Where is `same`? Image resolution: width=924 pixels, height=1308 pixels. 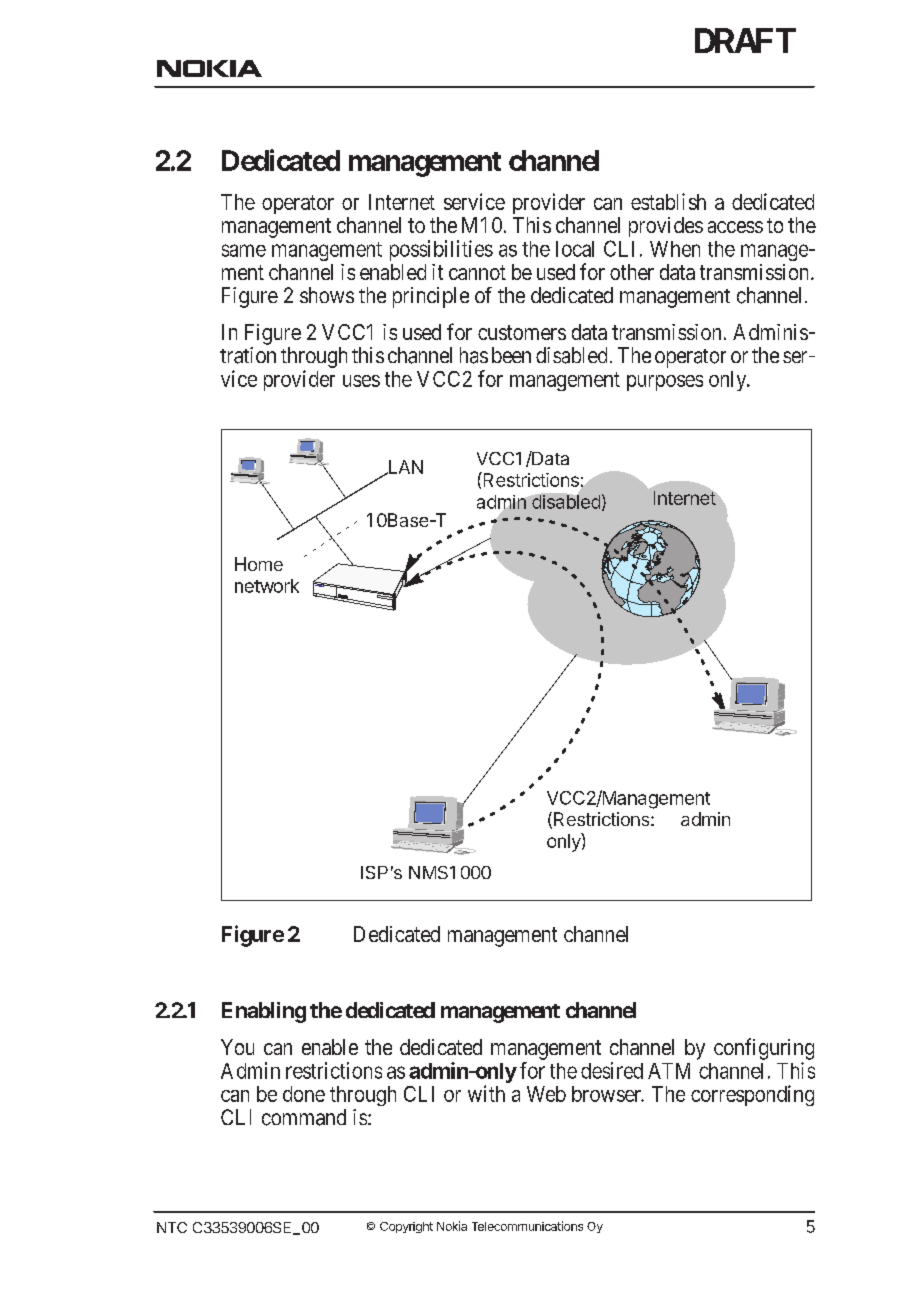 same is located at coordinates (244, 250).
